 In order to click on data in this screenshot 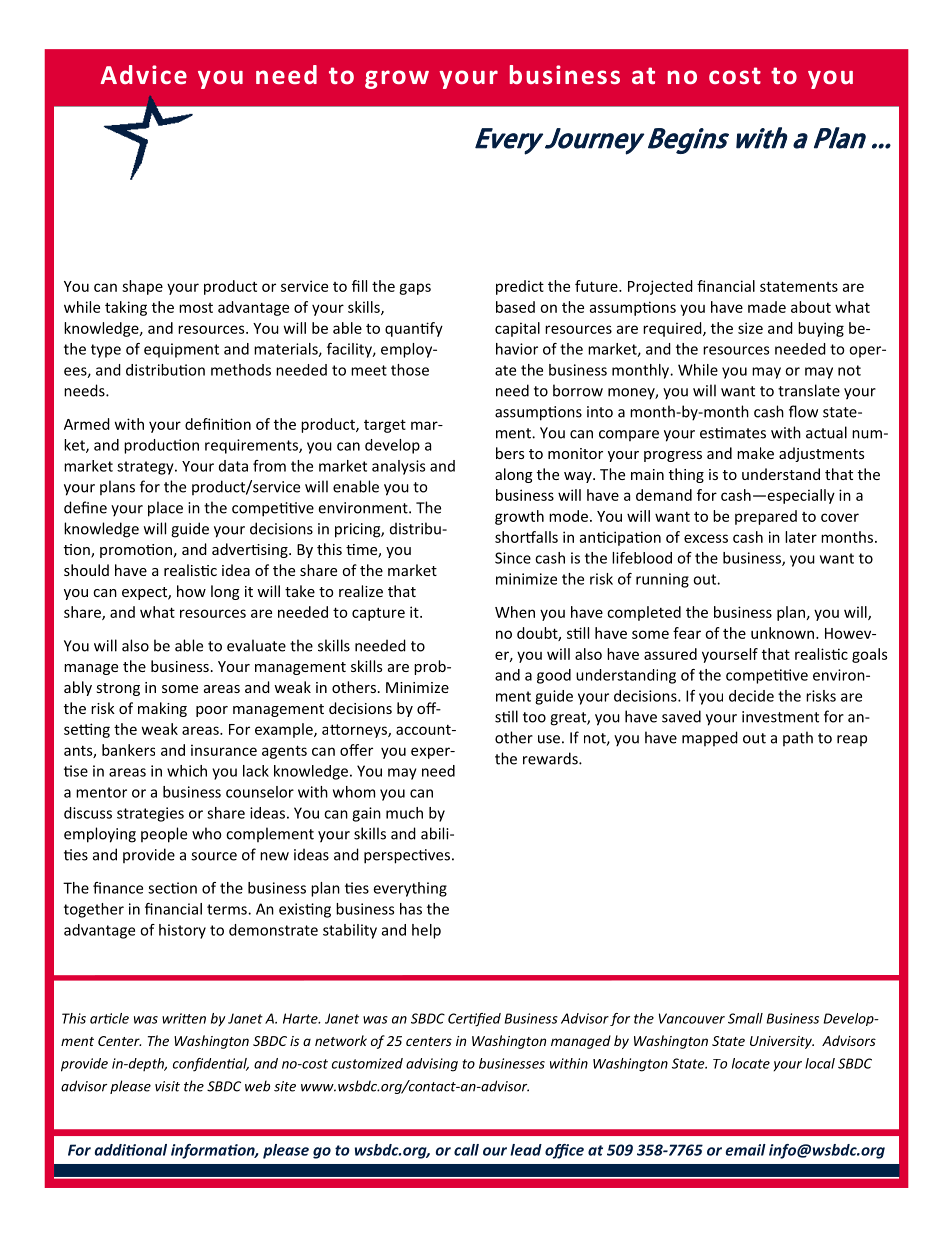, I will do `click(233, 466)`.
